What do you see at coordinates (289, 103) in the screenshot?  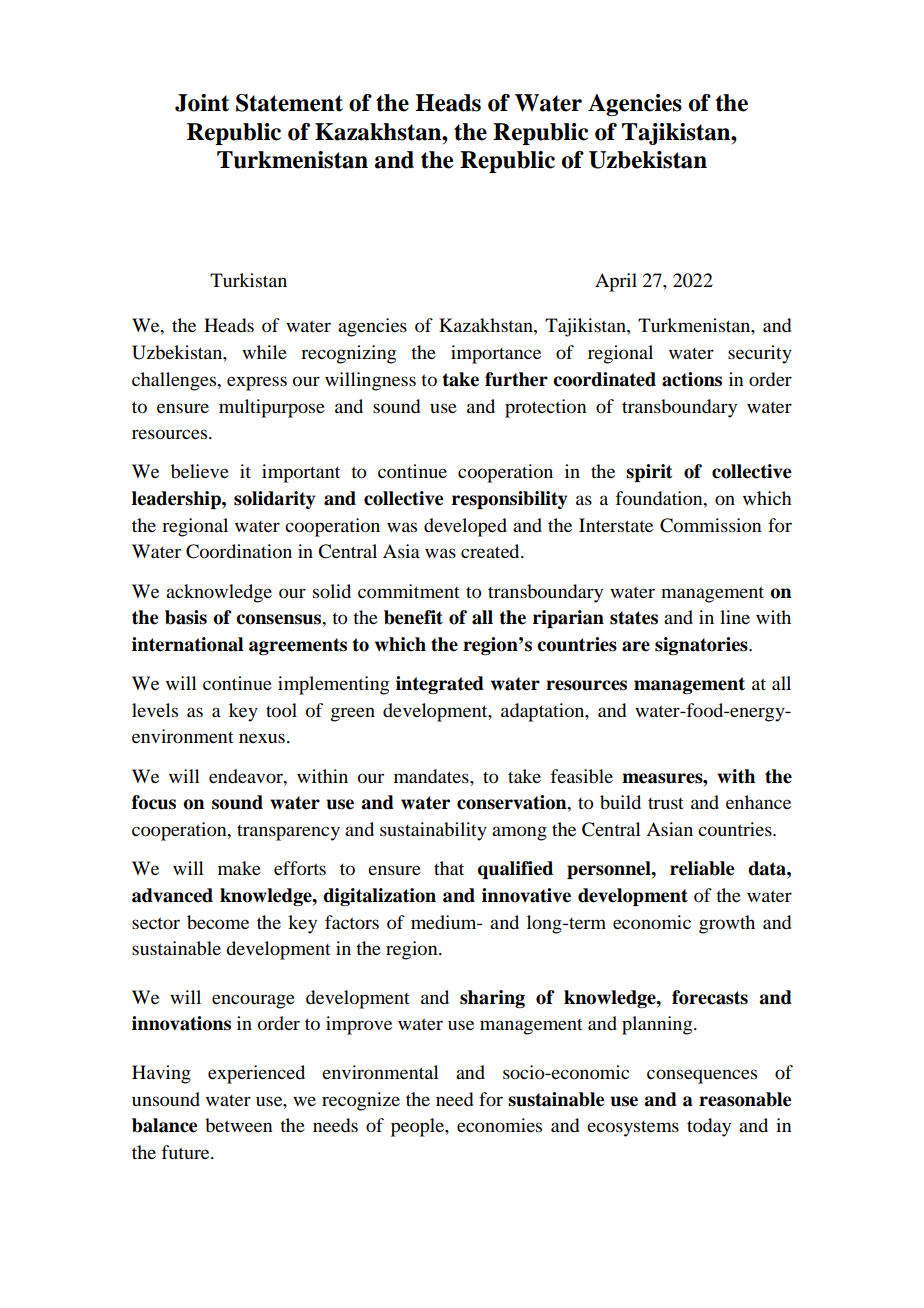 I see `Statement` at bounding box center [289, 103].
